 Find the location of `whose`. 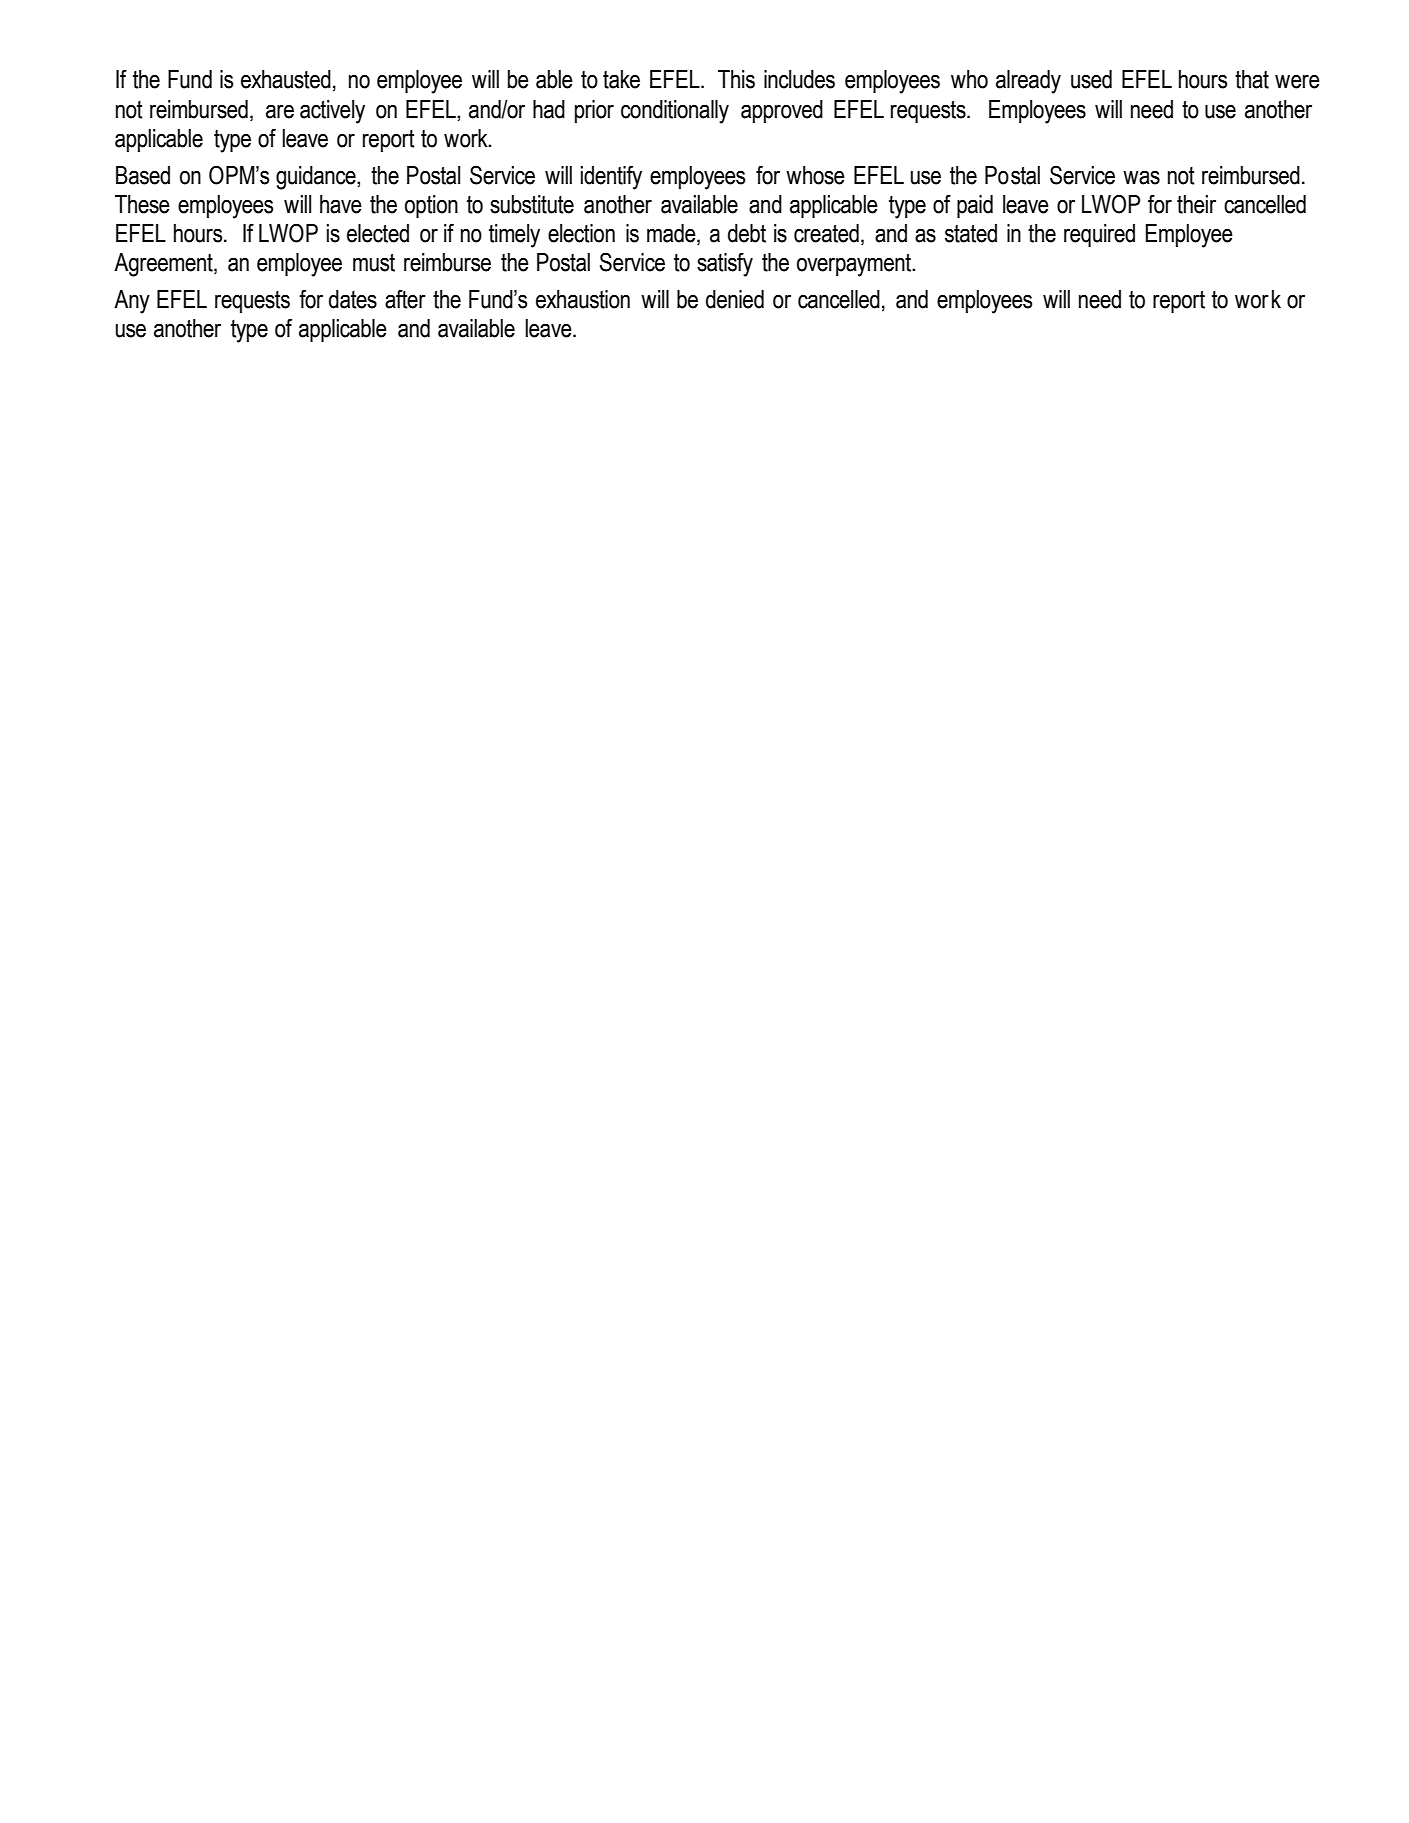

whose is located at coordinates (815, 175).
